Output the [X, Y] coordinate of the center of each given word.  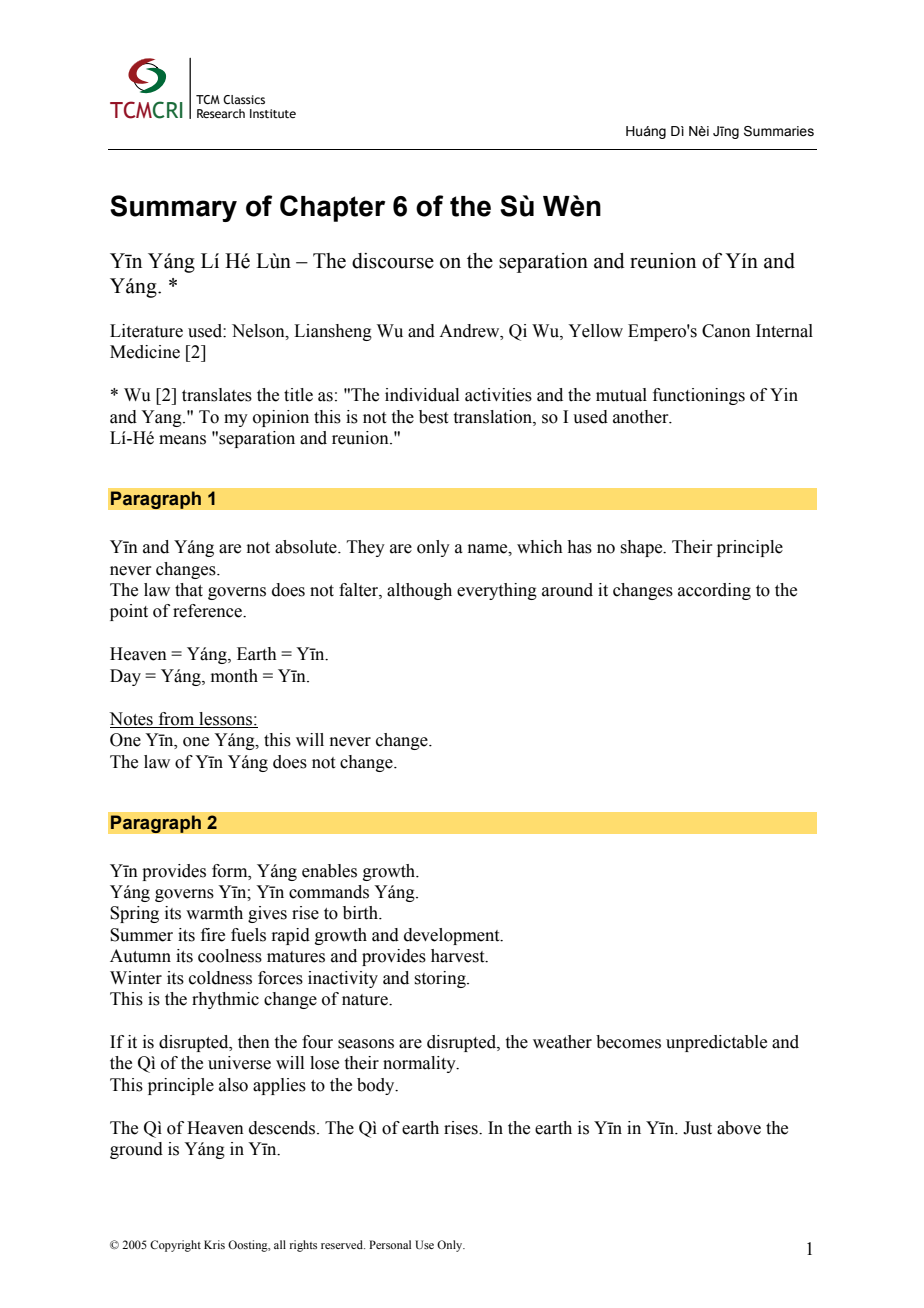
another [642, 417]
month [234, 676]
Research [221, 113]
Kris [214, 1244]
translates [217, 395]
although [419, 591]
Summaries [779, 131]
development [453, 936]
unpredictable [716, 1043]
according [714, 591]
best [433, 417]
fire [213, 935]
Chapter [332, 208]
